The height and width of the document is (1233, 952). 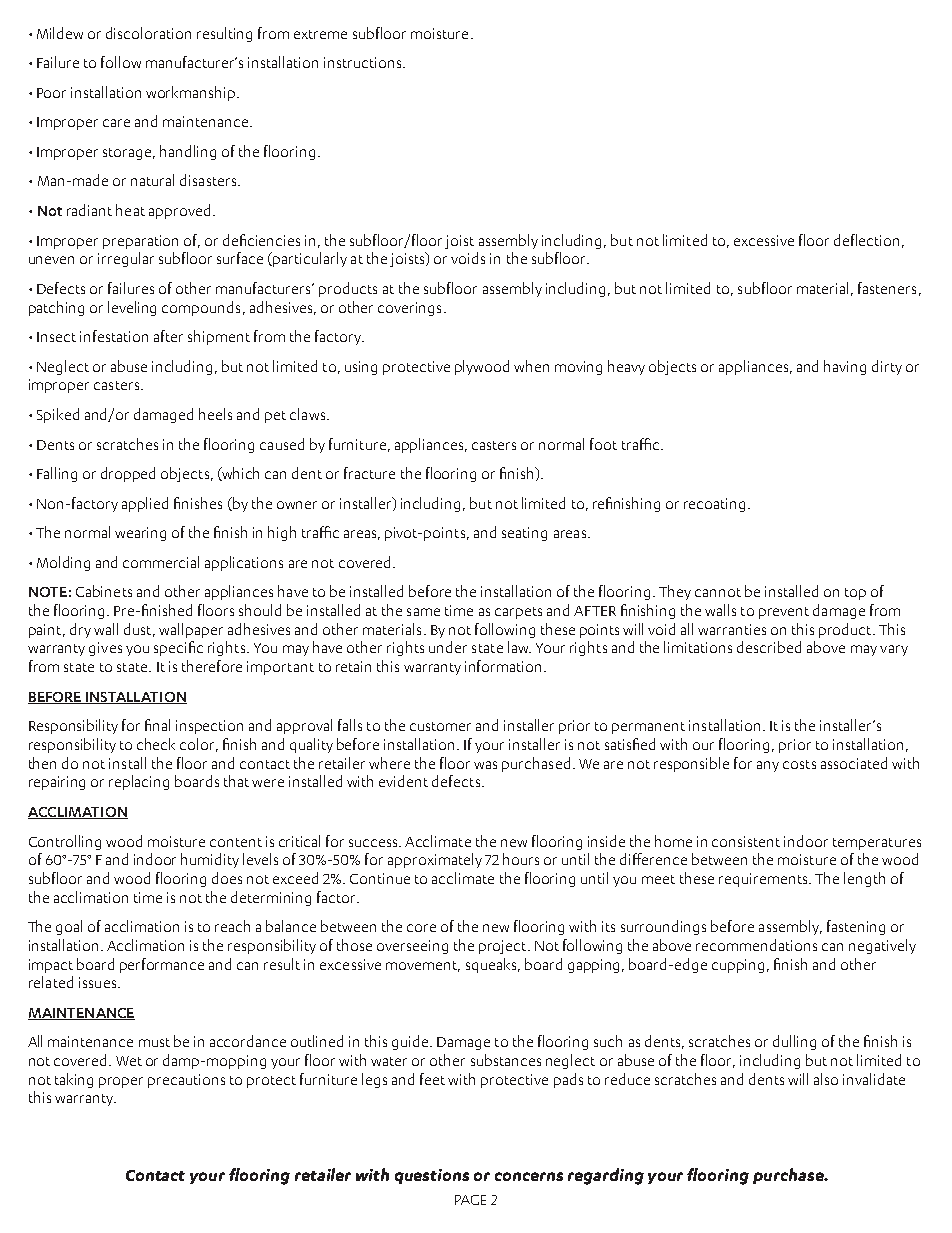 I want to click on precautions, so click(x=186, y=1081).
